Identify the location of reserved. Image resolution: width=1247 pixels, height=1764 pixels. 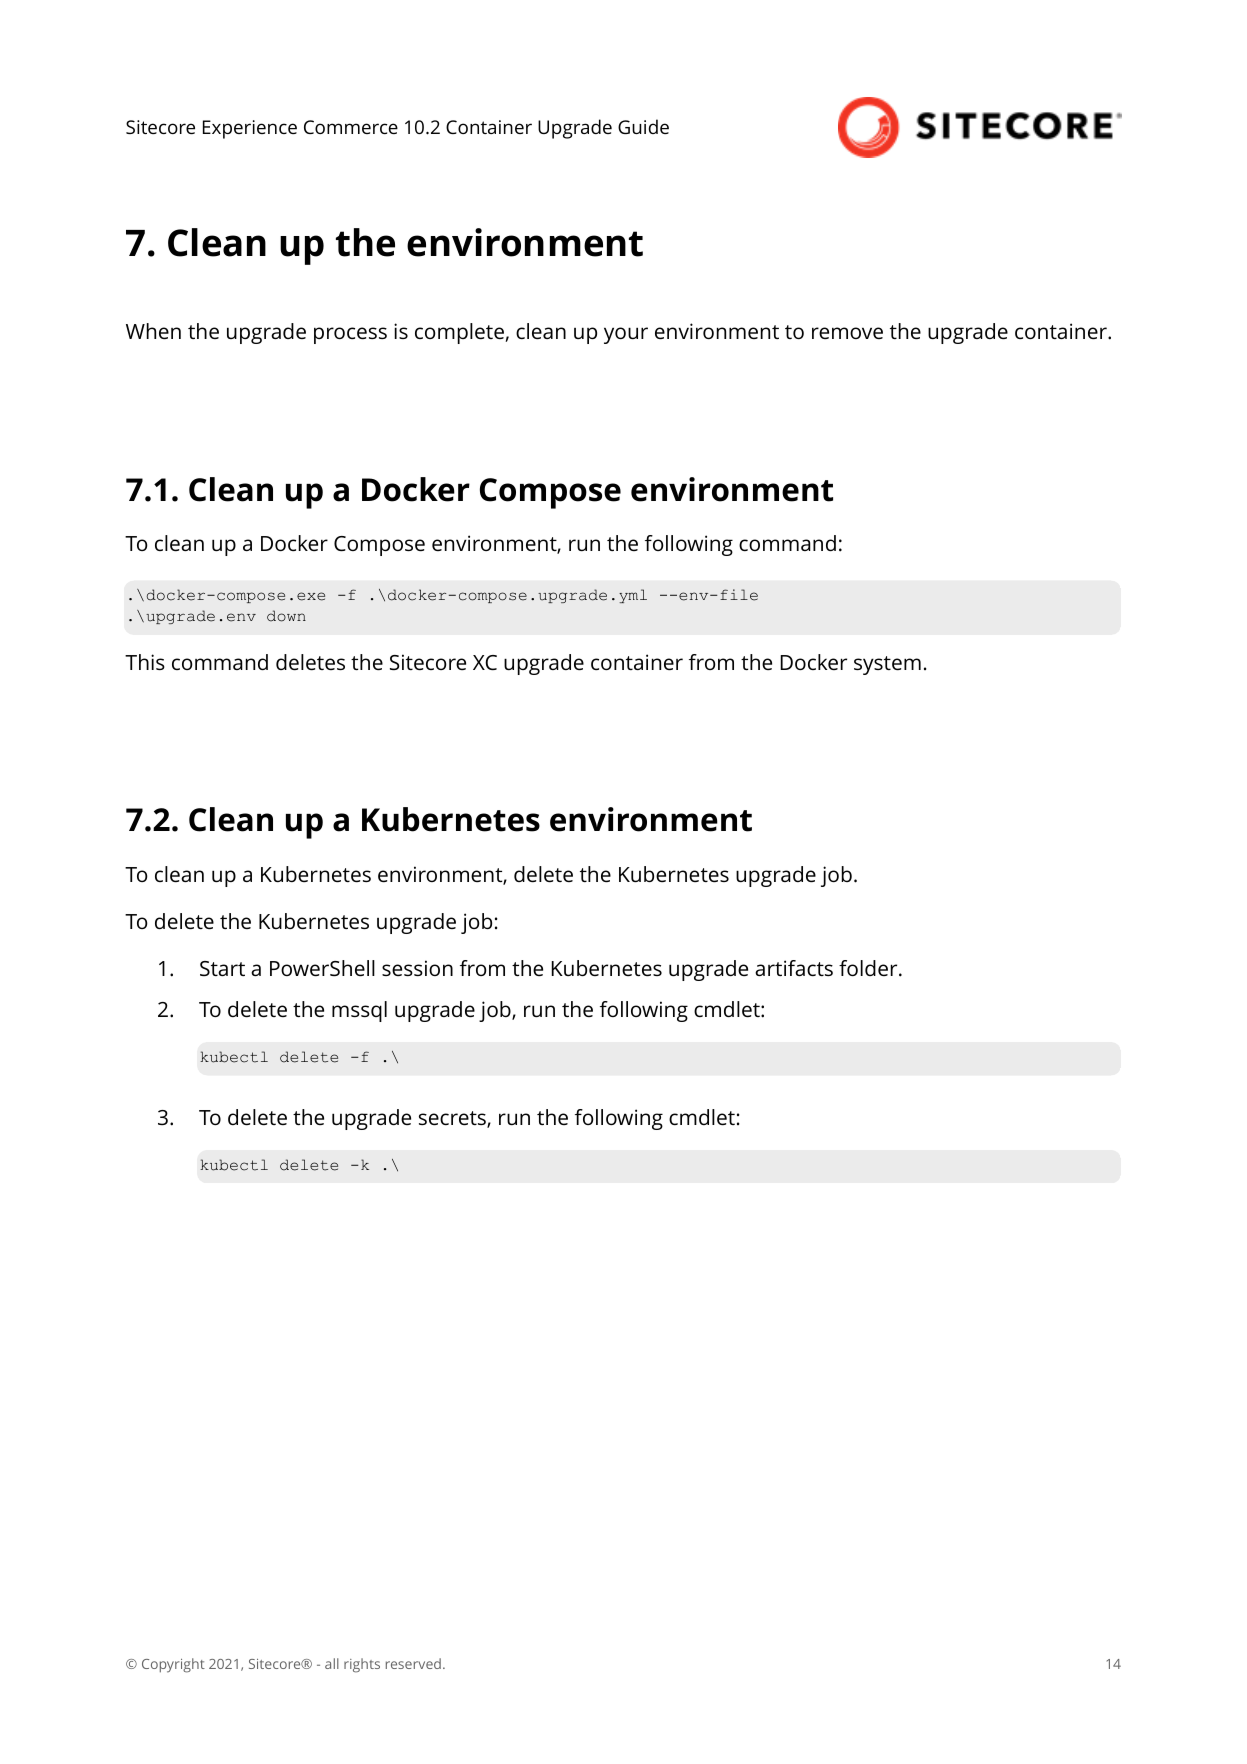
(413, 1663).
